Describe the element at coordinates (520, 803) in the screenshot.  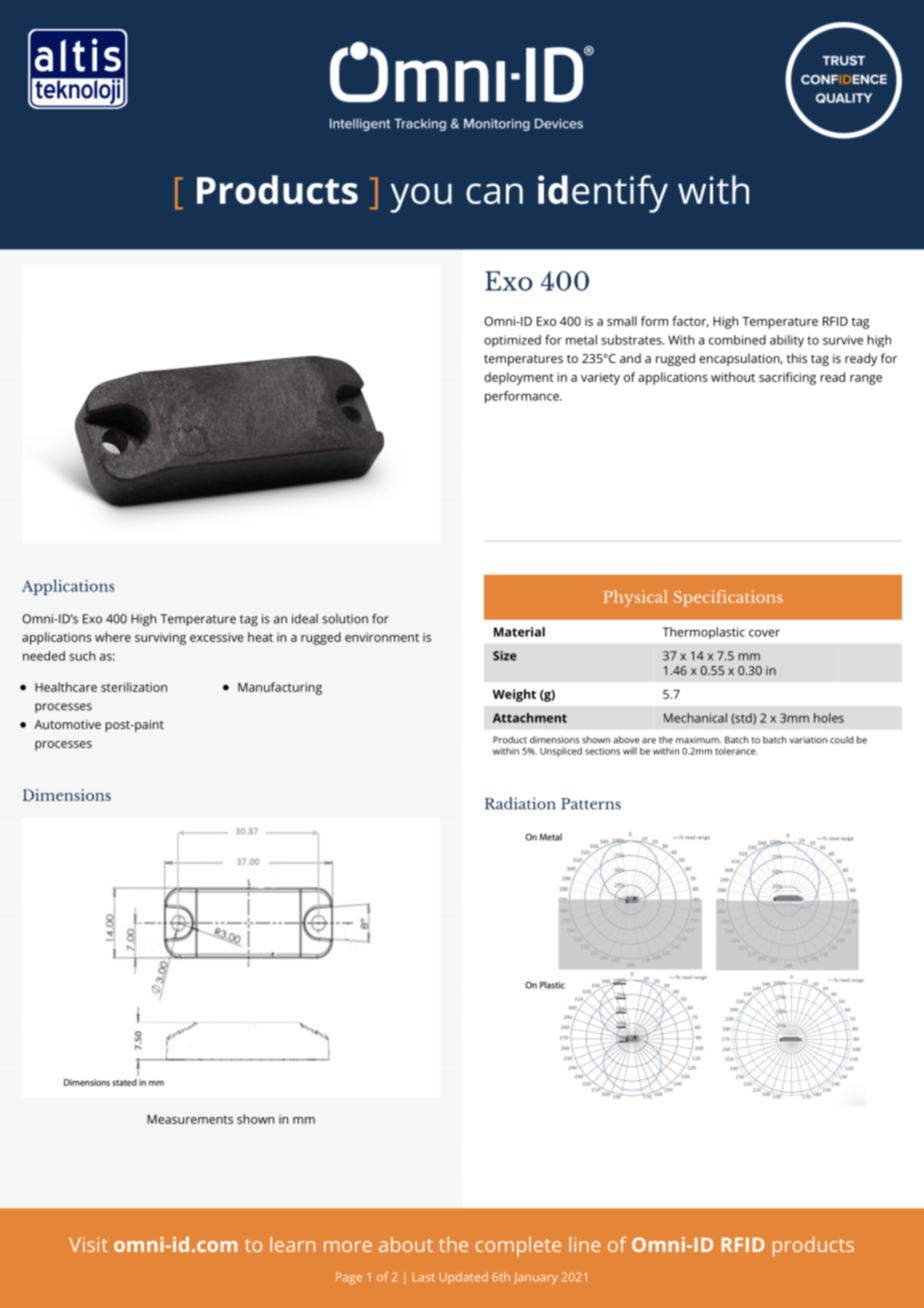
I see `Radiation` at that location.
